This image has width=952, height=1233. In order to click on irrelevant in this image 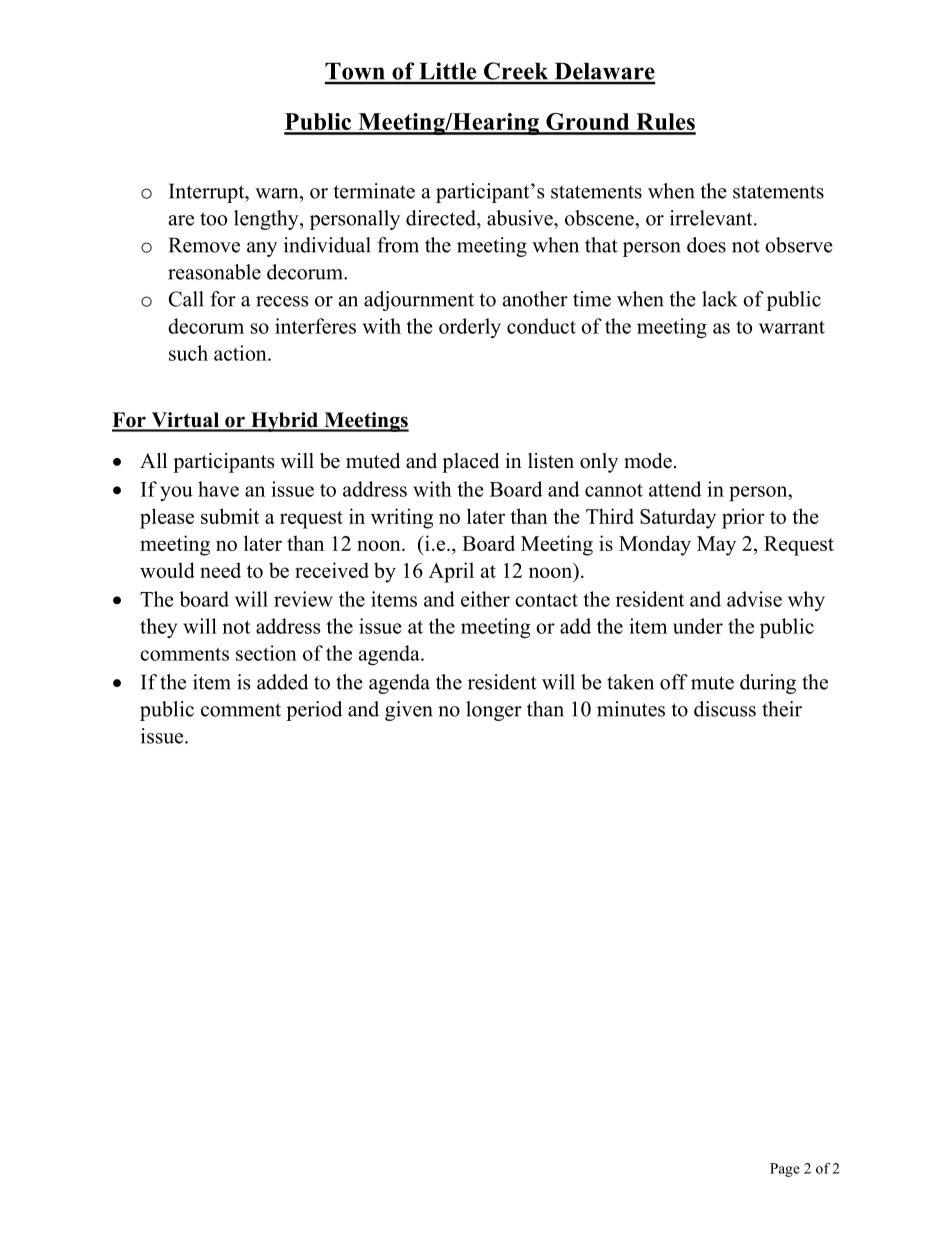, I will do `click(712, 218)`.
